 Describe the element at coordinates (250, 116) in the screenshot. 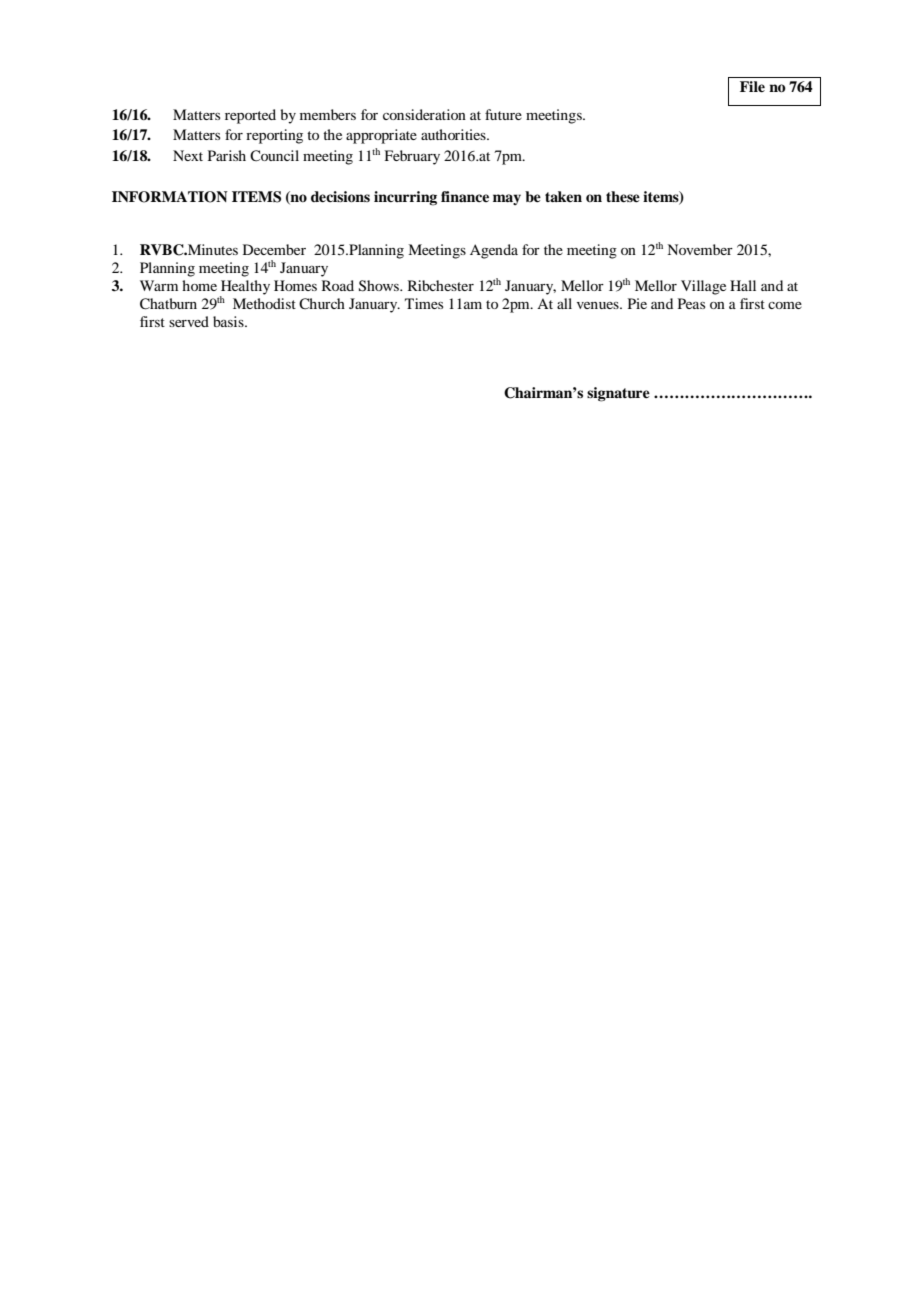

I see `reported` at that location.
